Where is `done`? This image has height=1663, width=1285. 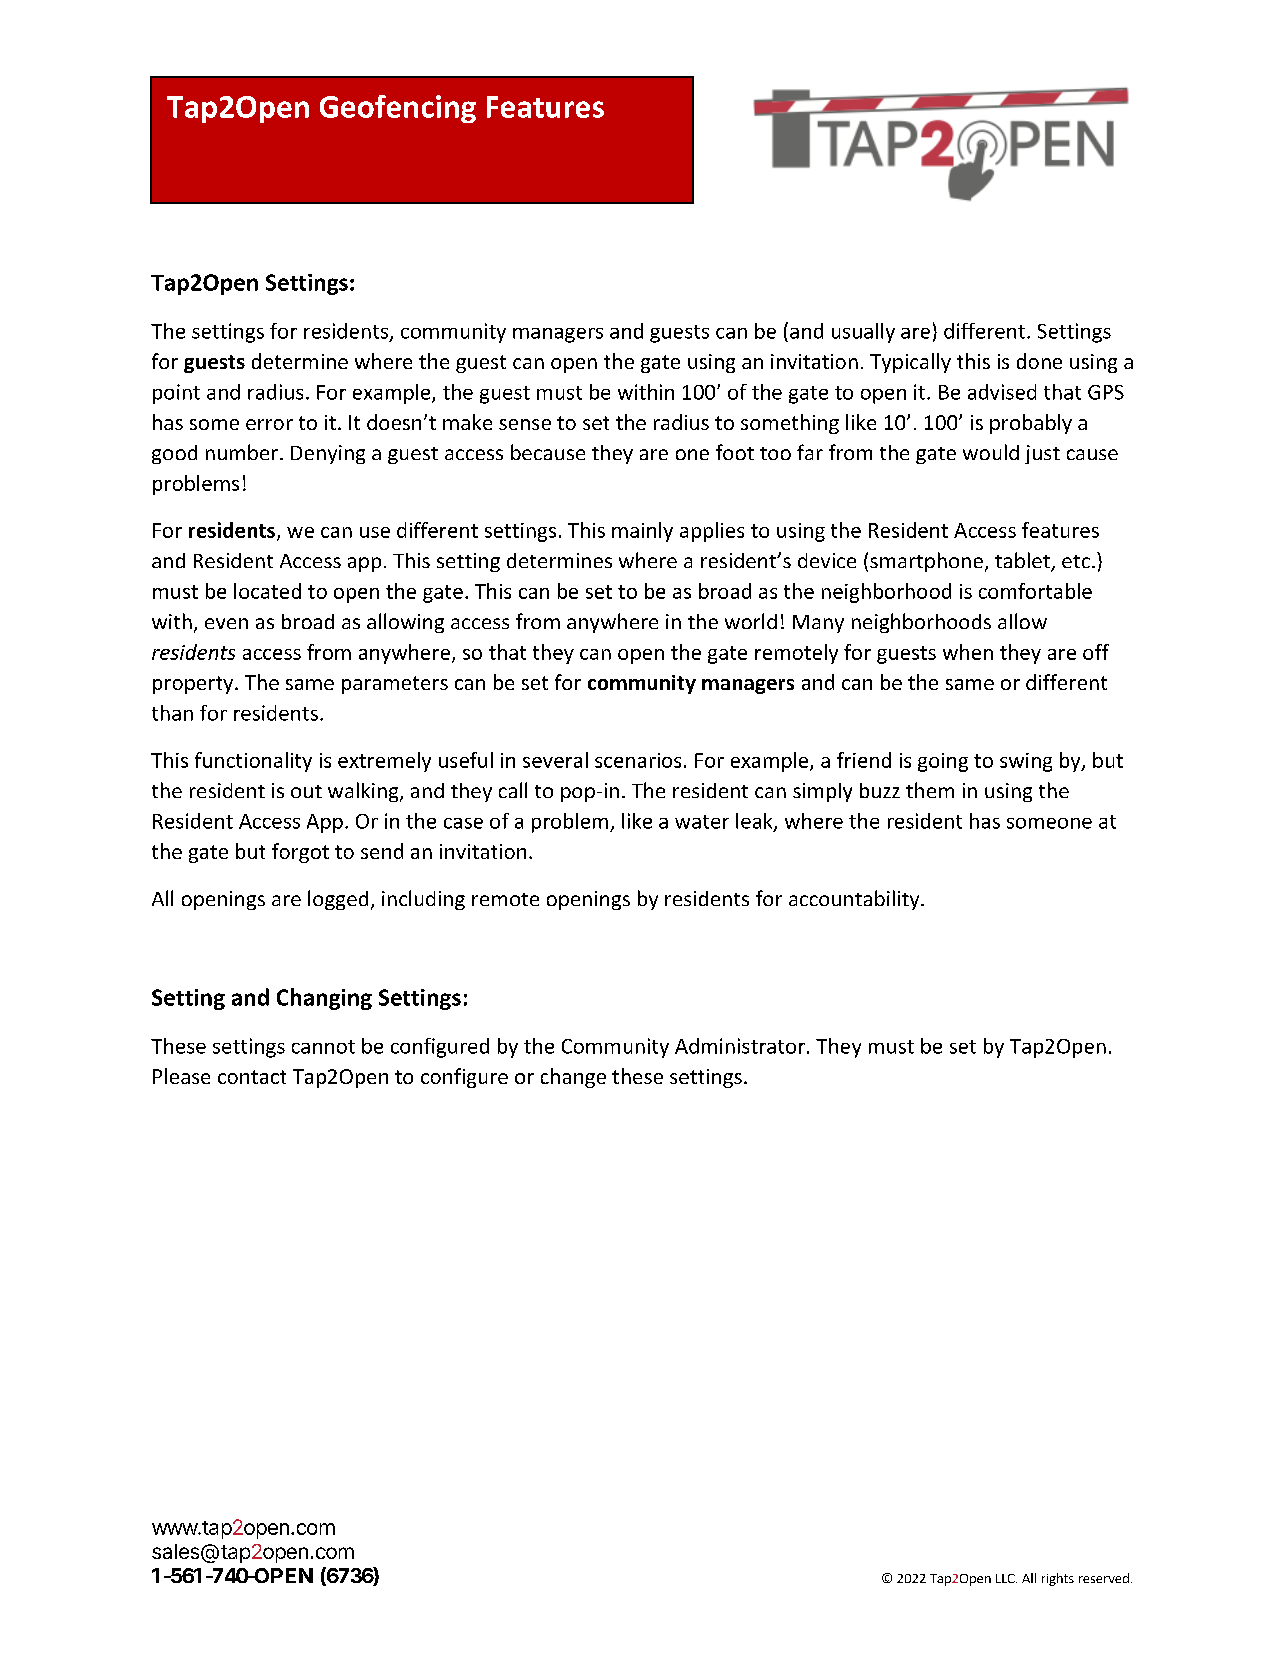
done is located at coordinates (1039, 361).
